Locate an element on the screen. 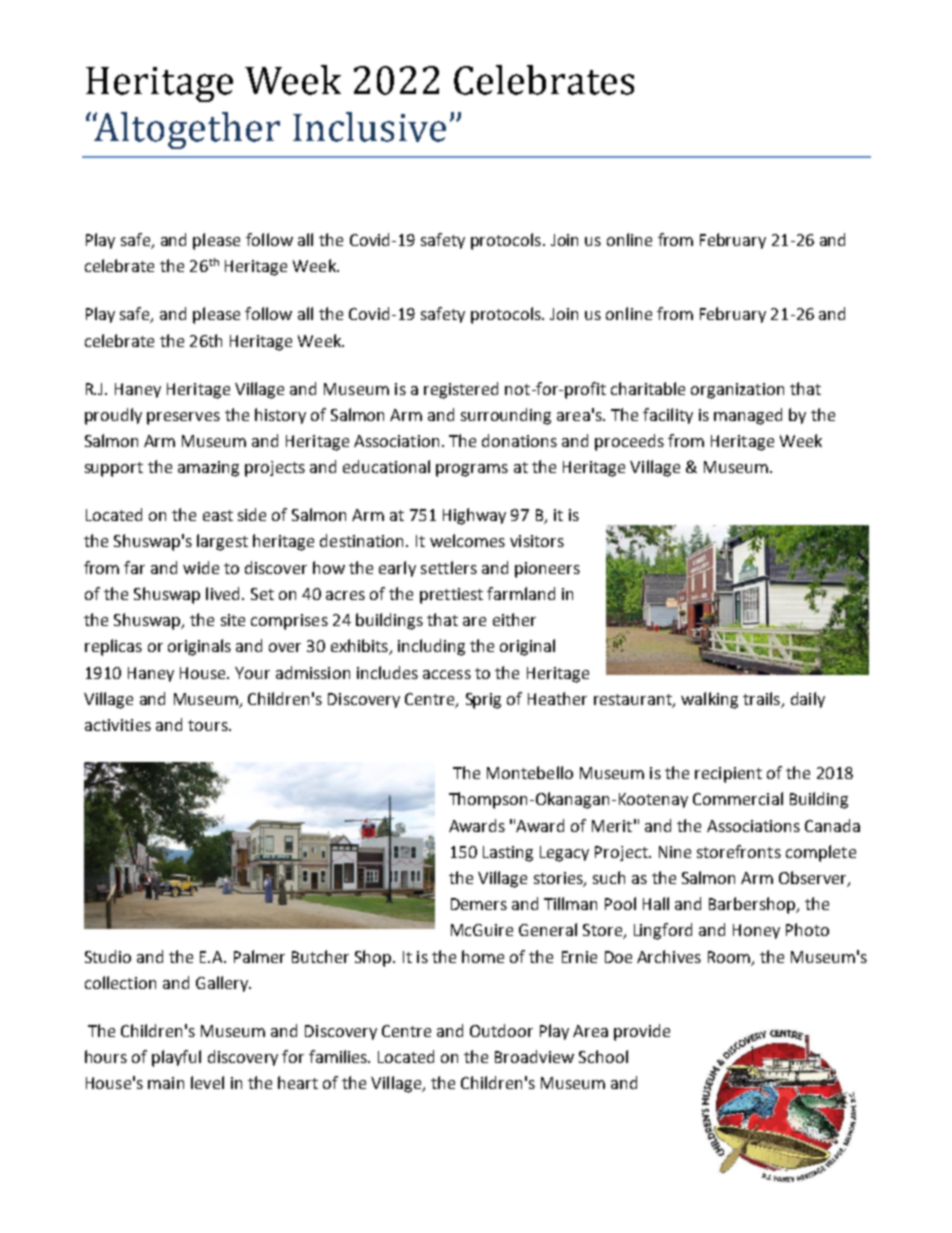 This screenshot has width=952, height=1233. Outdoor is located at coordinates (501, 1030).
